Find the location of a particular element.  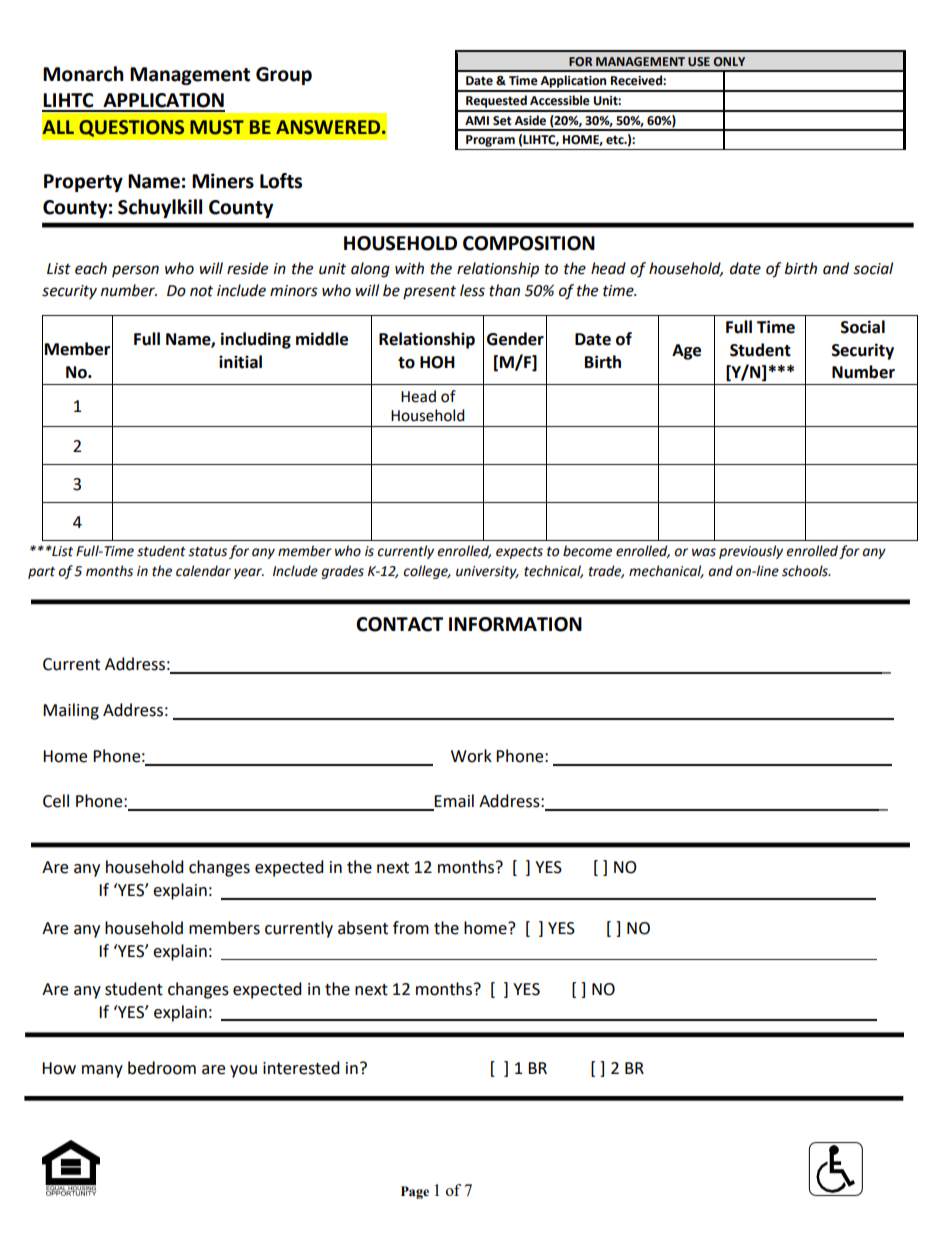

part is located at coordinates (41, 573).
